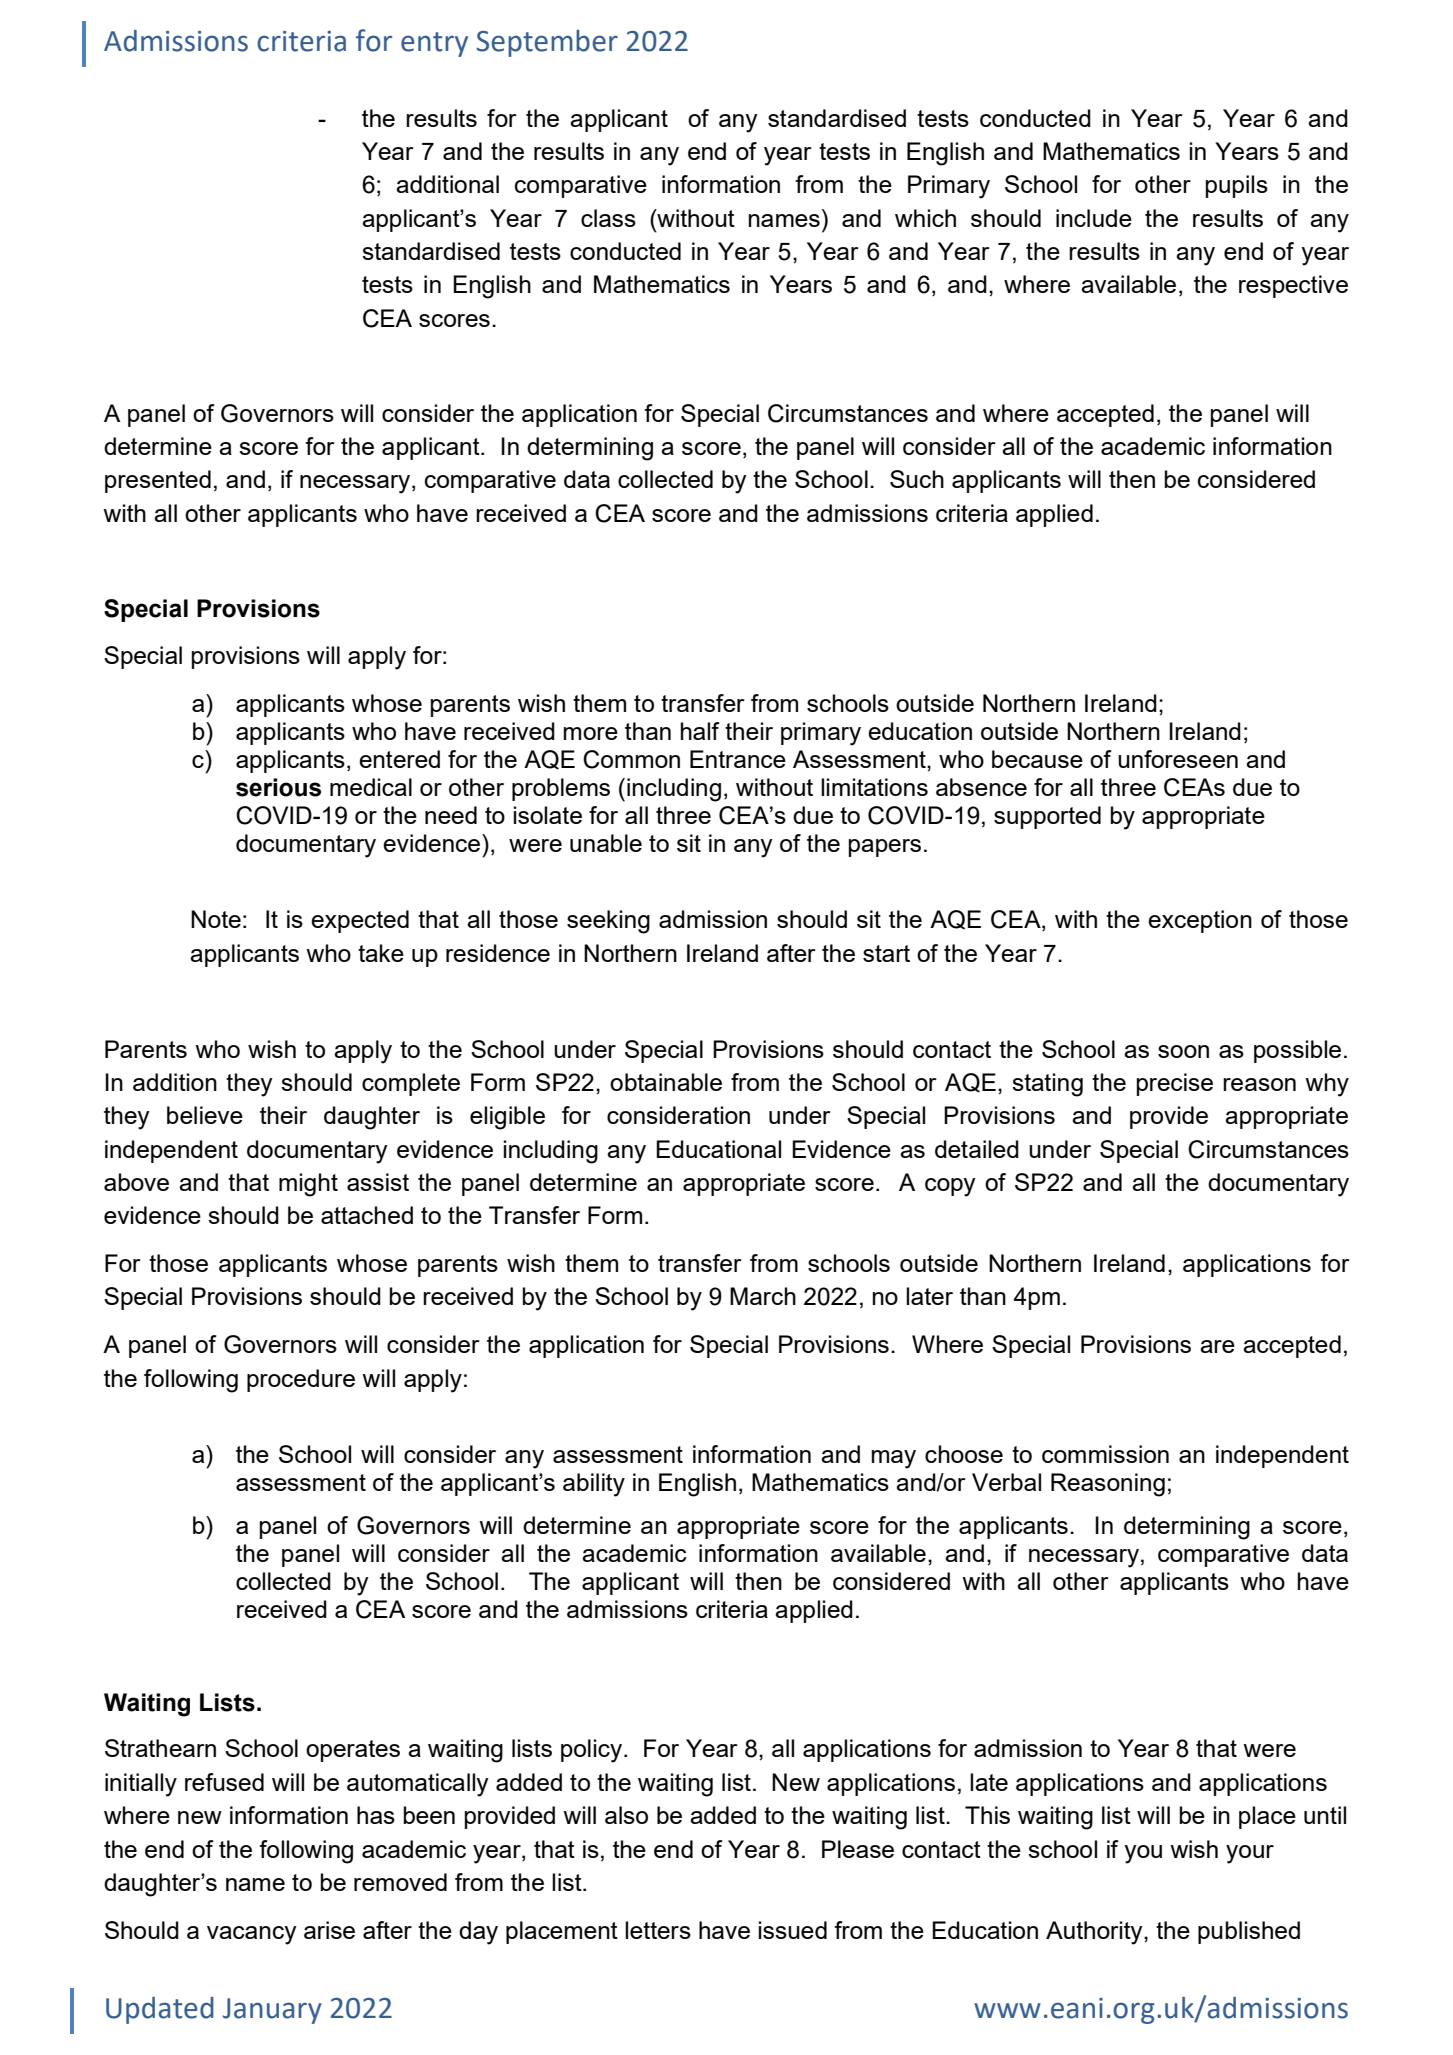 Image resolution: width=1453 pixels, height=2055 pixels. What do you see at coordinates (1105, 1454) in the page?
I see `commission` at bounding box center [1105, 1454].
